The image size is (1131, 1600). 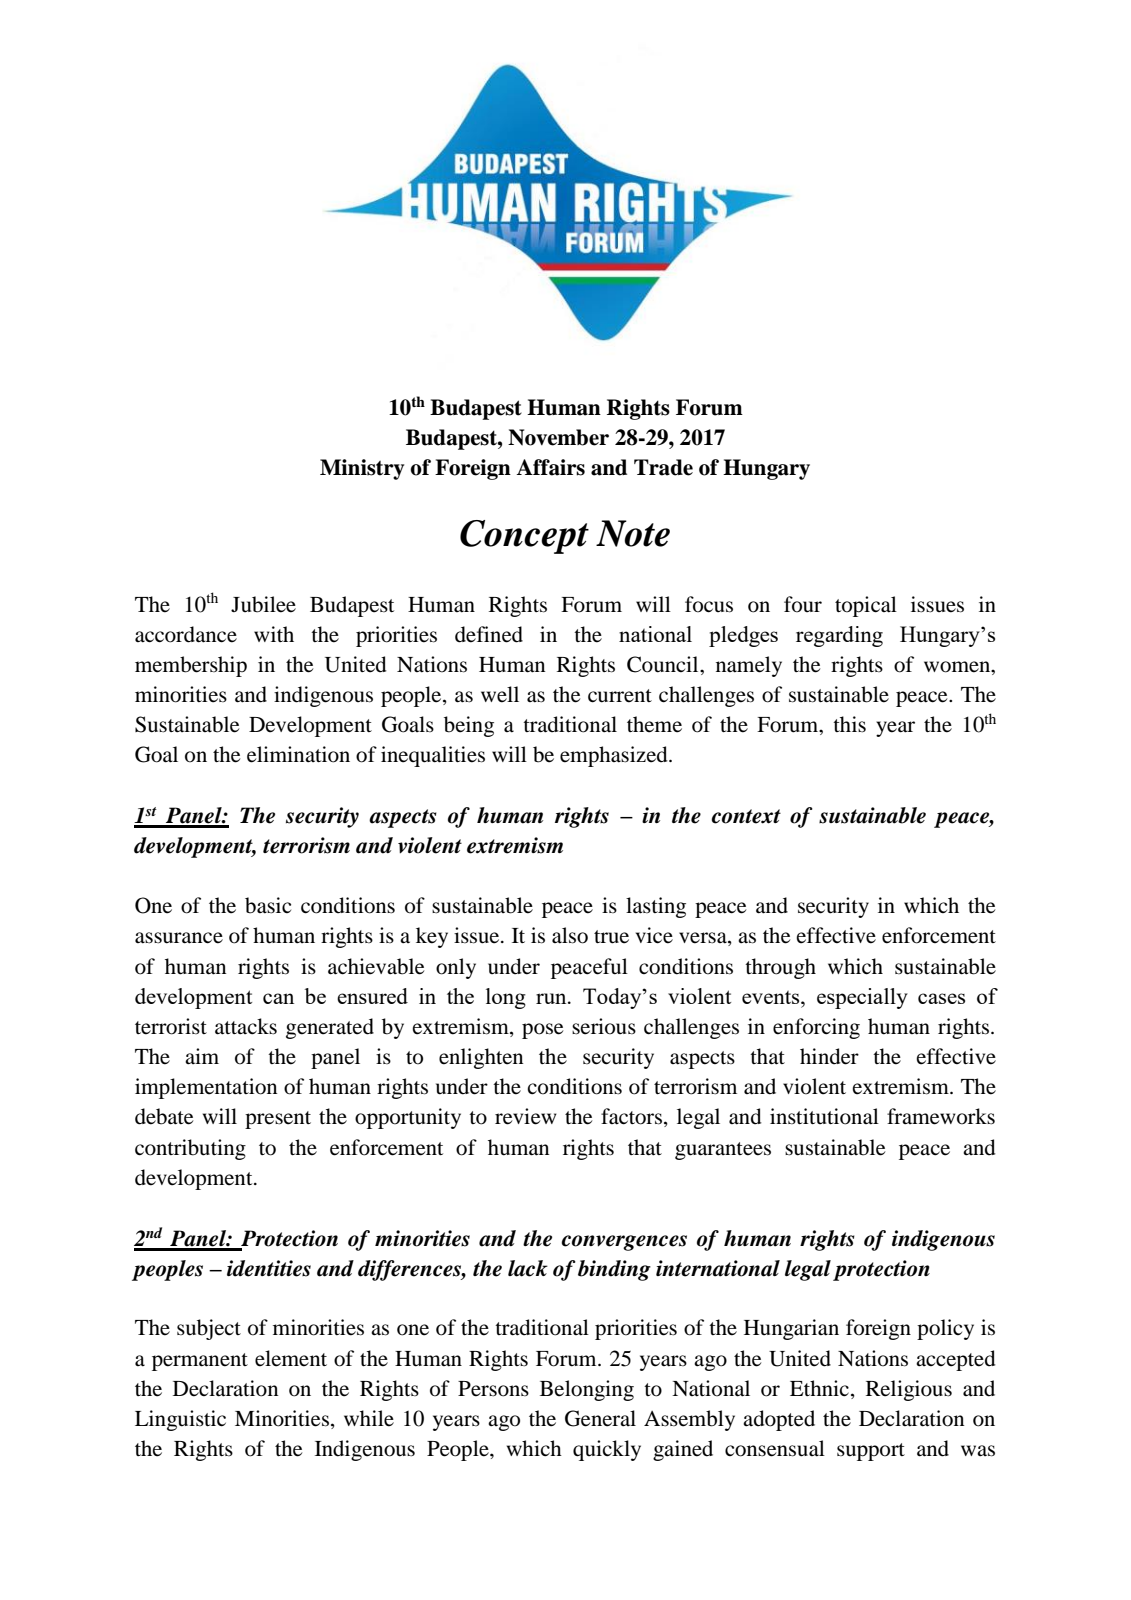 What do you see at coordinates (570, 935) in the image?
I see `also` at bounding box center [570, 935].
